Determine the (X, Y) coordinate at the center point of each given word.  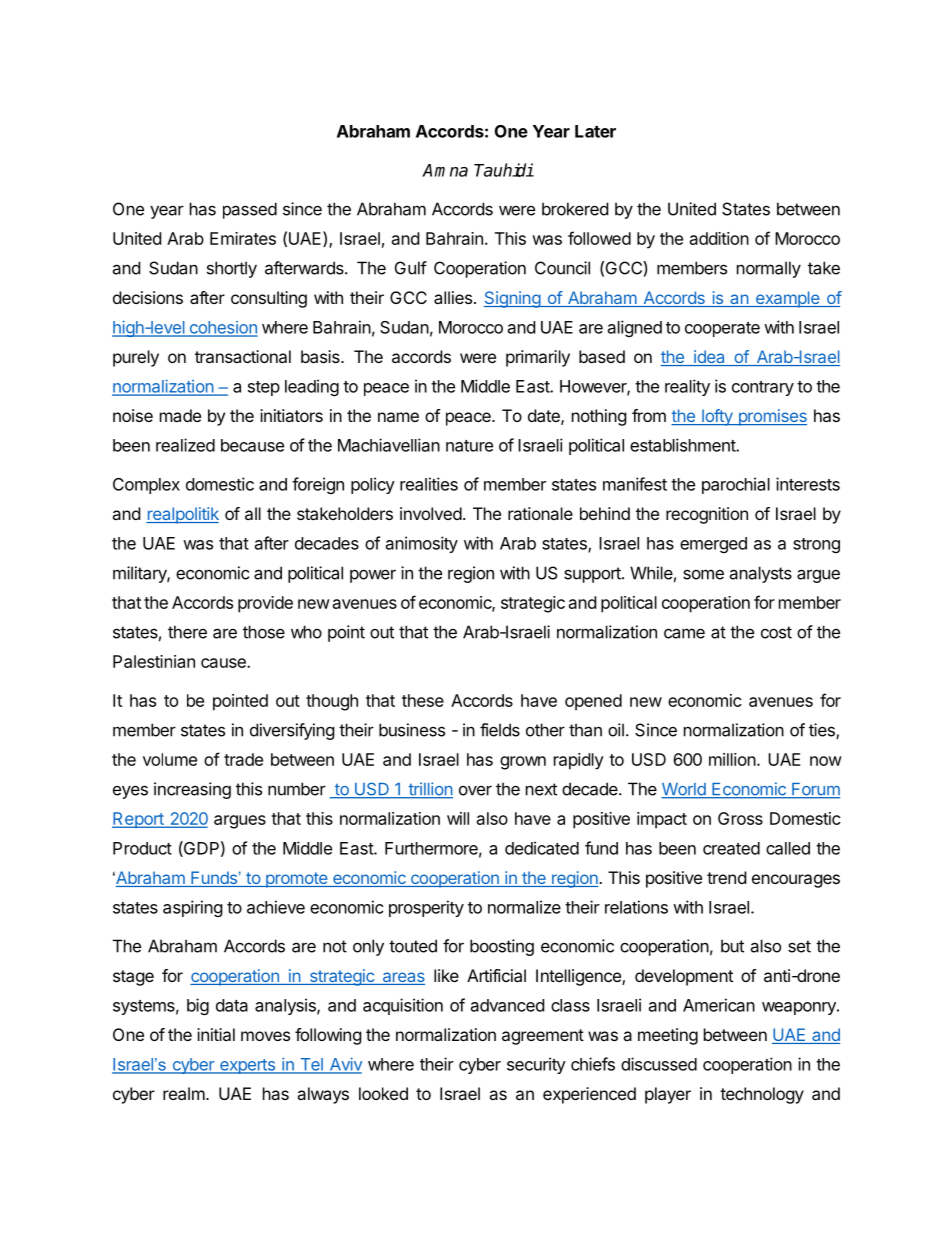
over (475, 791)
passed (250, 210)
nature (469, 446)
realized (185, 445)
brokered (575, 209)
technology (762, 1095)
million (732, 759)
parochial (736, 485)
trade (243, 759)
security (536, 1065)
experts (247, 1066)
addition (719, 238)
